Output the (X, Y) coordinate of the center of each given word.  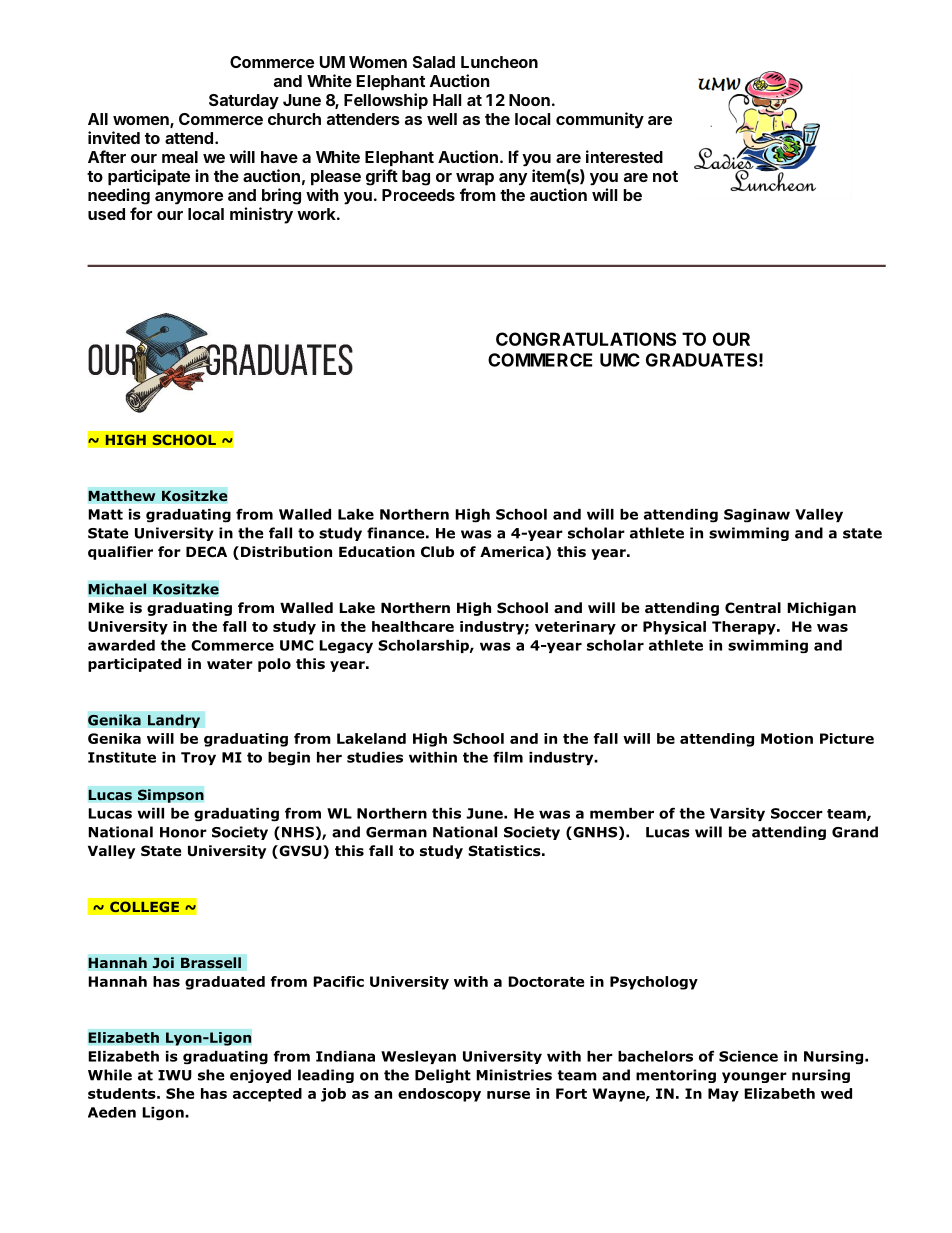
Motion (787, 738)
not (665, 176)
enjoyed (260, 1076)
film (508, 757)
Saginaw (757, 516)
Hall (447, 100)
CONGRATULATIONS (586, 339)
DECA (206, 552)
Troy (198, 758)
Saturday (244, 101)
